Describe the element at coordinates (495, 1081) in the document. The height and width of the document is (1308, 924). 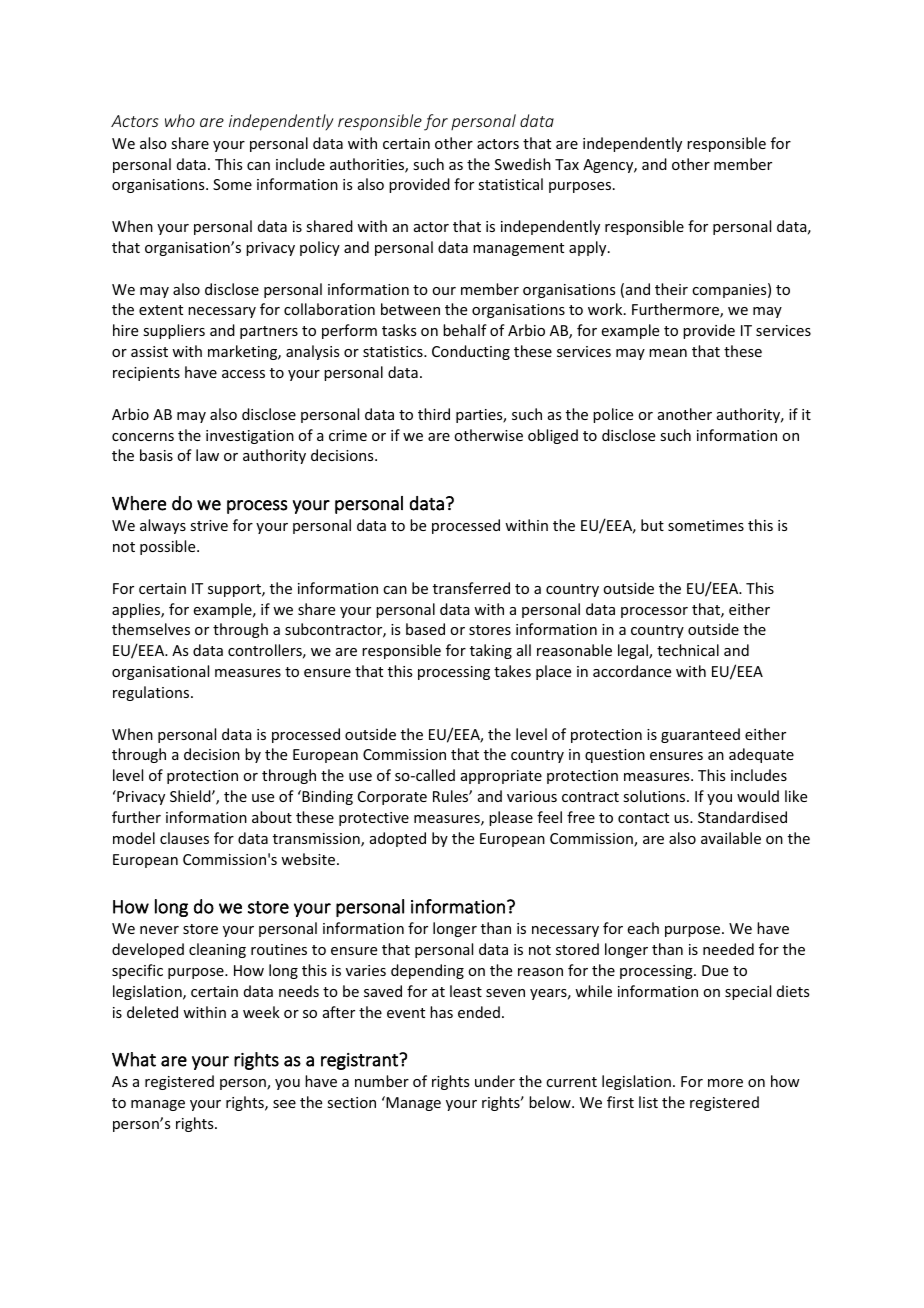
I see `under` at that location.
